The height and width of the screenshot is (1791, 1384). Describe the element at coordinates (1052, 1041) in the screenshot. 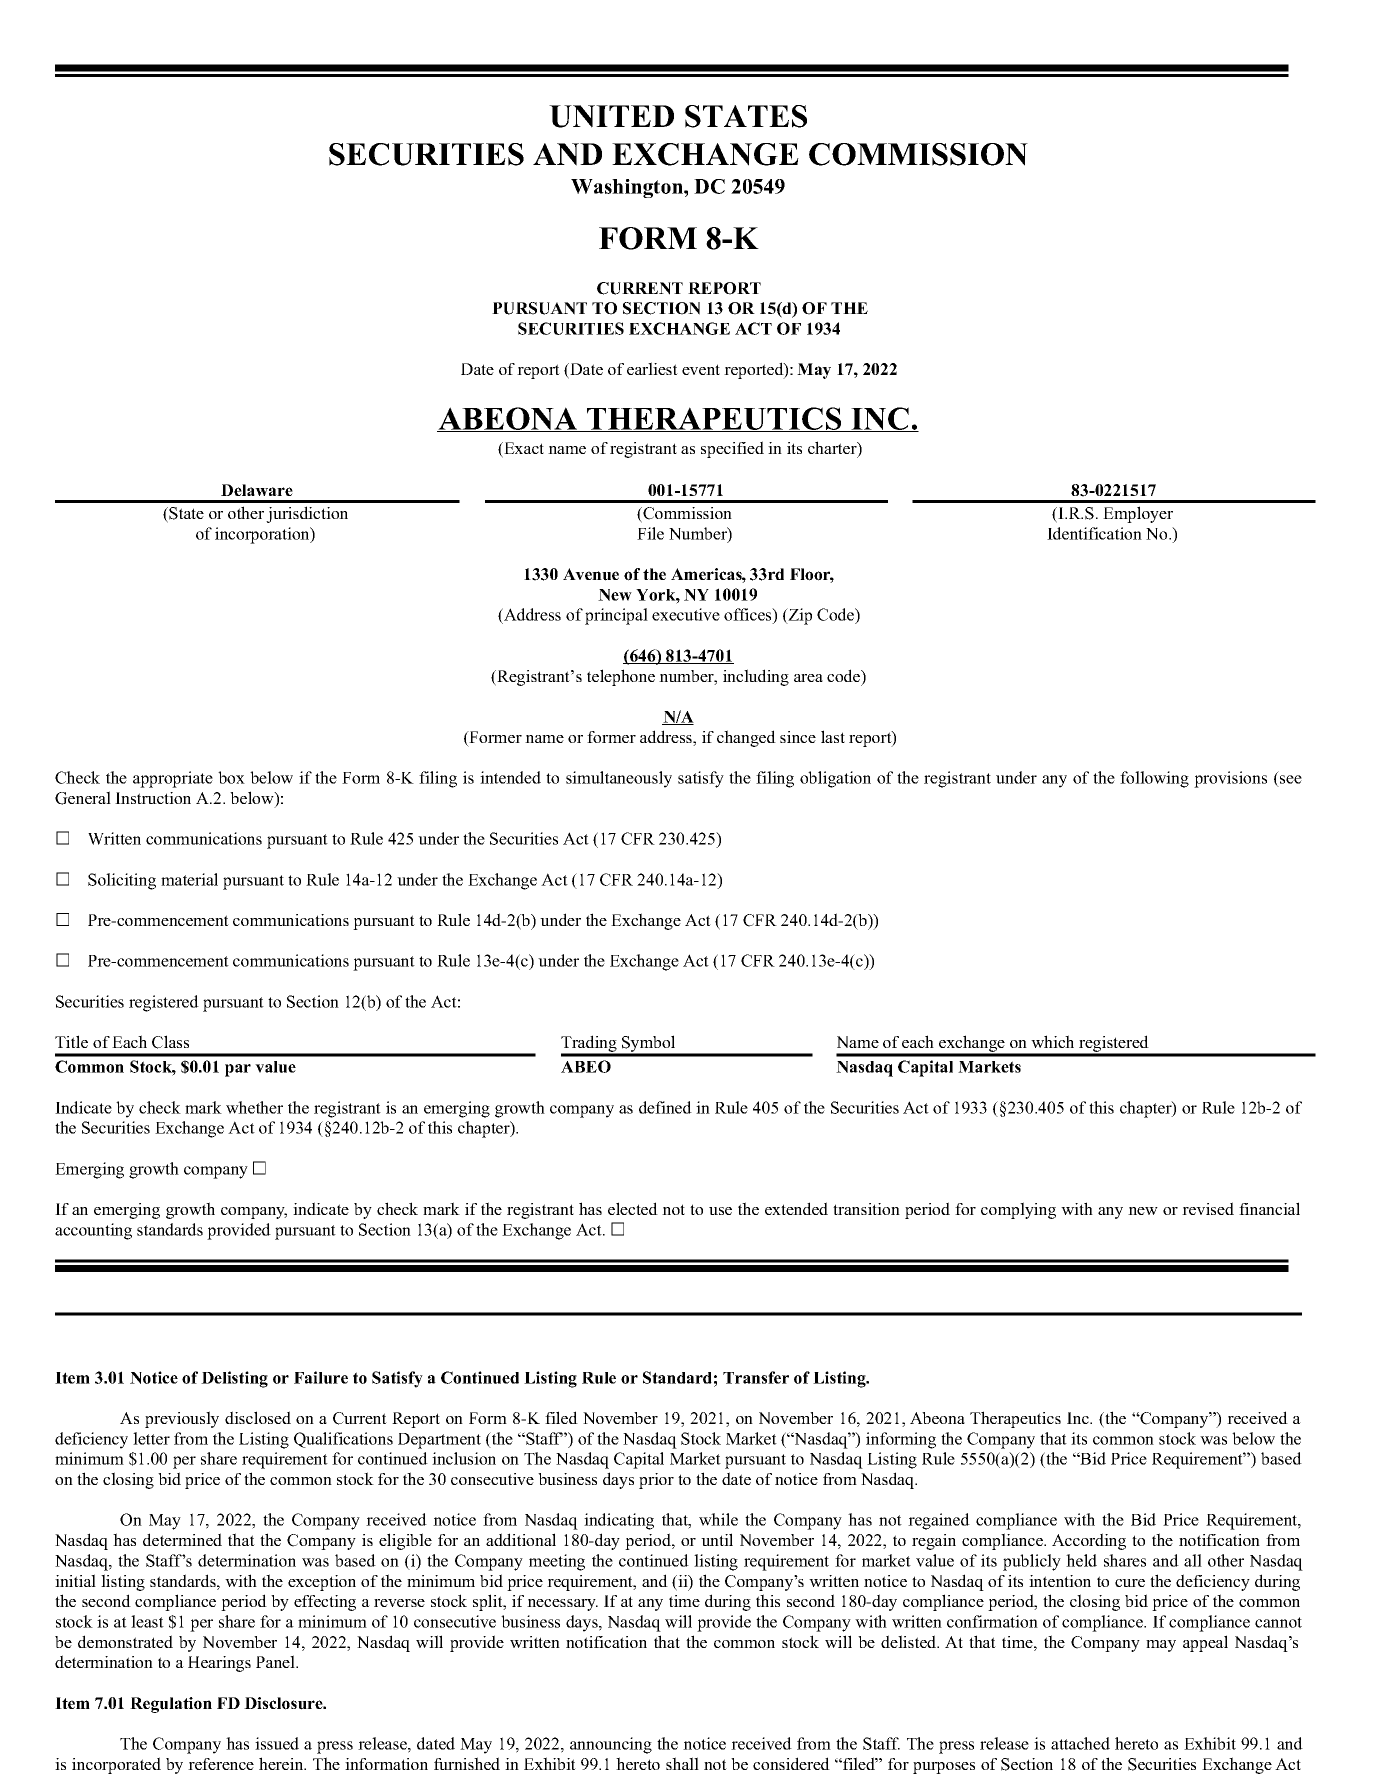

I see `which` at that location.
